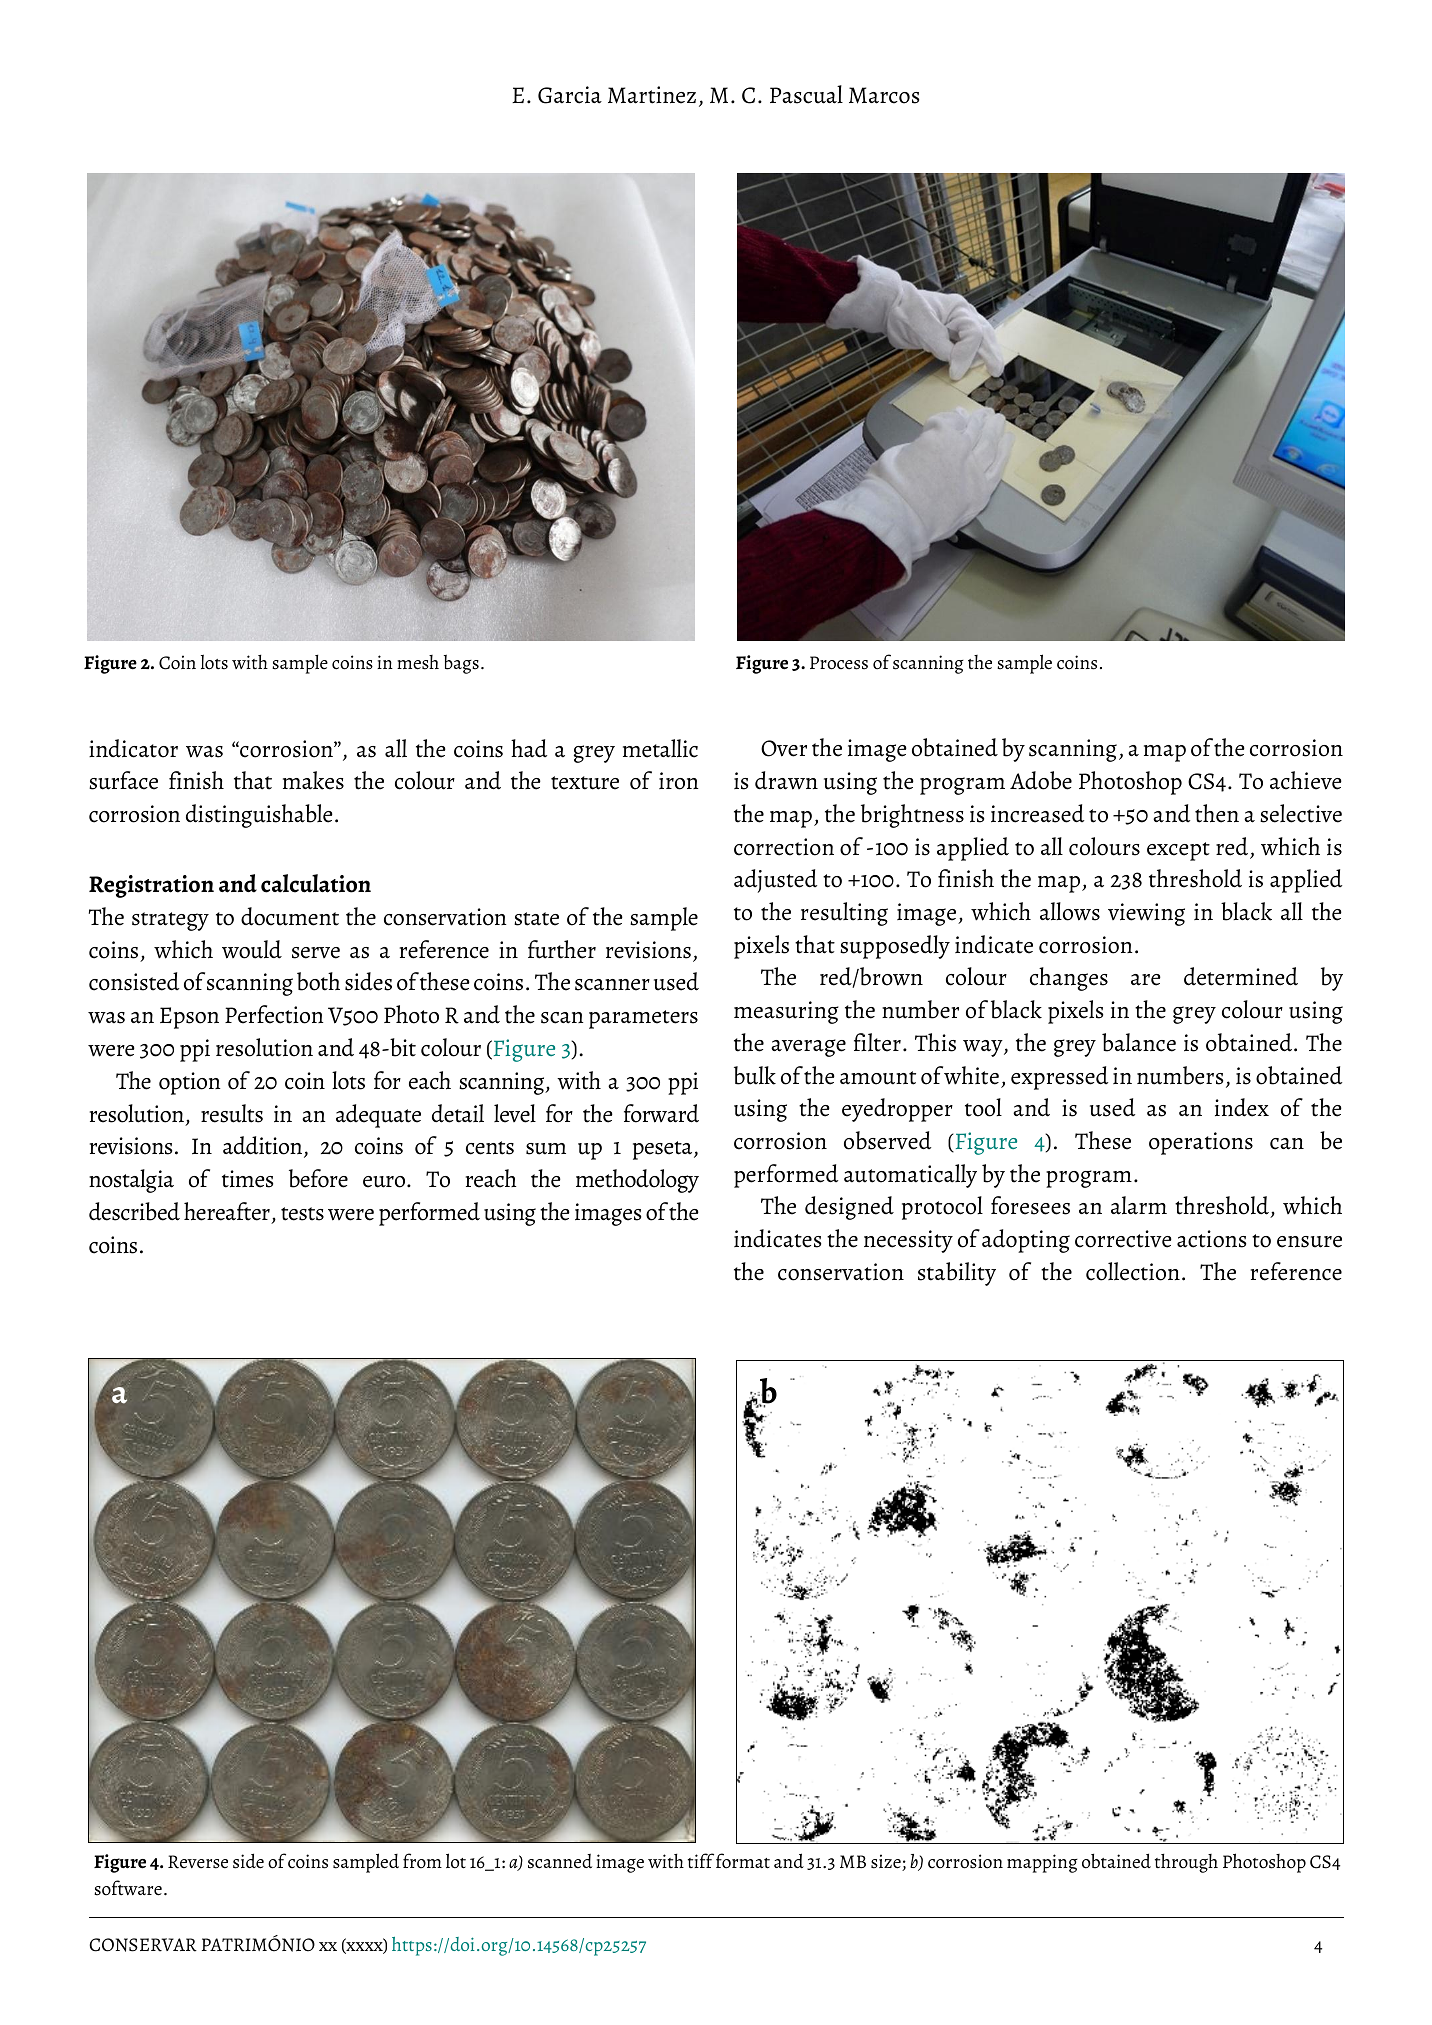 Image resolution: width=1432 pixels, height=2025 pixels. What do you see at coordinates (570, 95) in the screenshot?
I see `Garcia` at bounding box center [570, 95].
